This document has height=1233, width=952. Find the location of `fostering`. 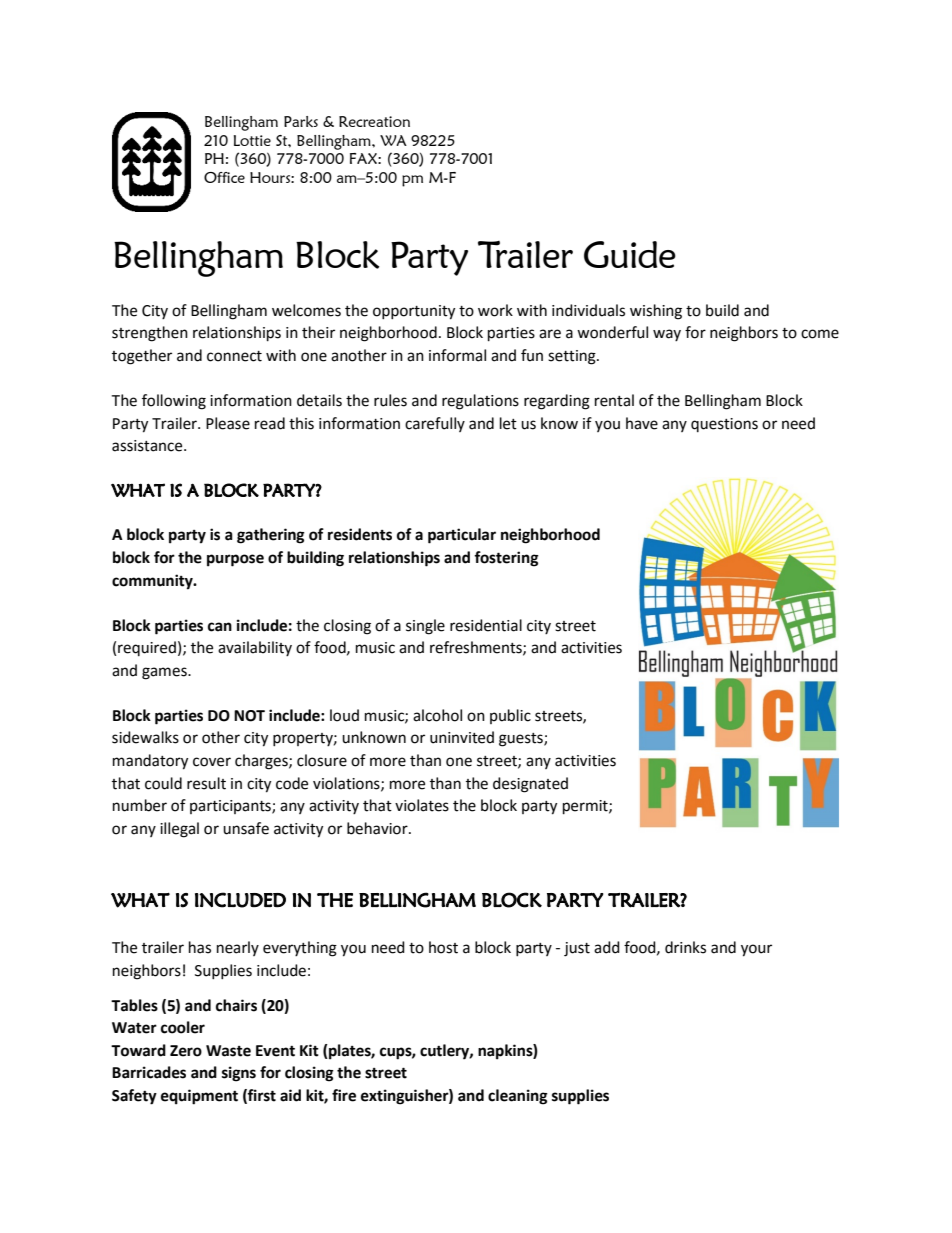

fostering is located at coordinates (506, 559).
